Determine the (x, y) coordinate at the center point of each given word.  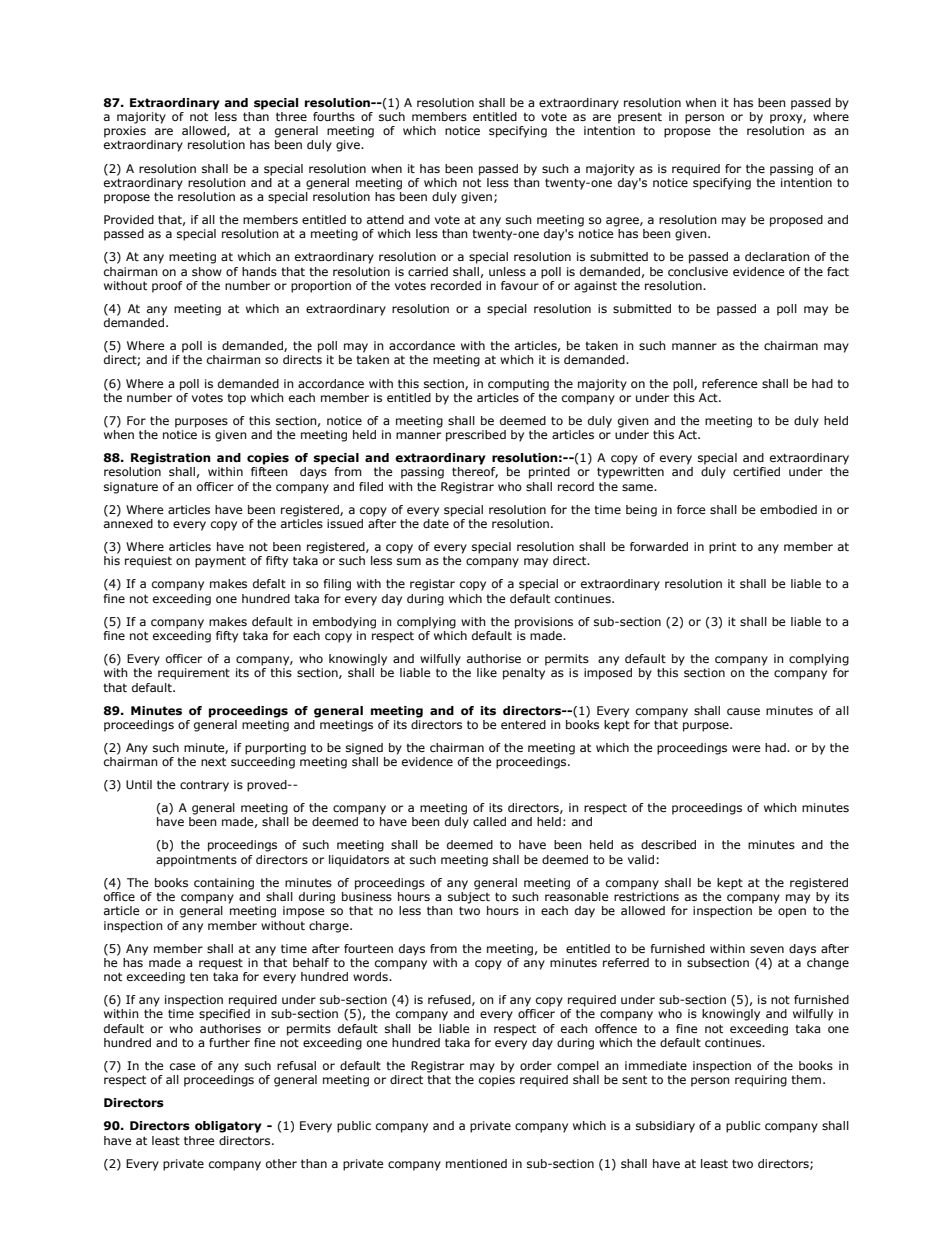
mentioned (476, 1163)
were (746, 748)
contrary (204, 786)
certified (756, 471)
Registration (171, 459)
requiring (761, 1081)
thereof (475, 472)
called (489, 821)
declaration (777, 256)
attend (385, 219)
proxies (125, 132)
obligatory (228, 1127)
